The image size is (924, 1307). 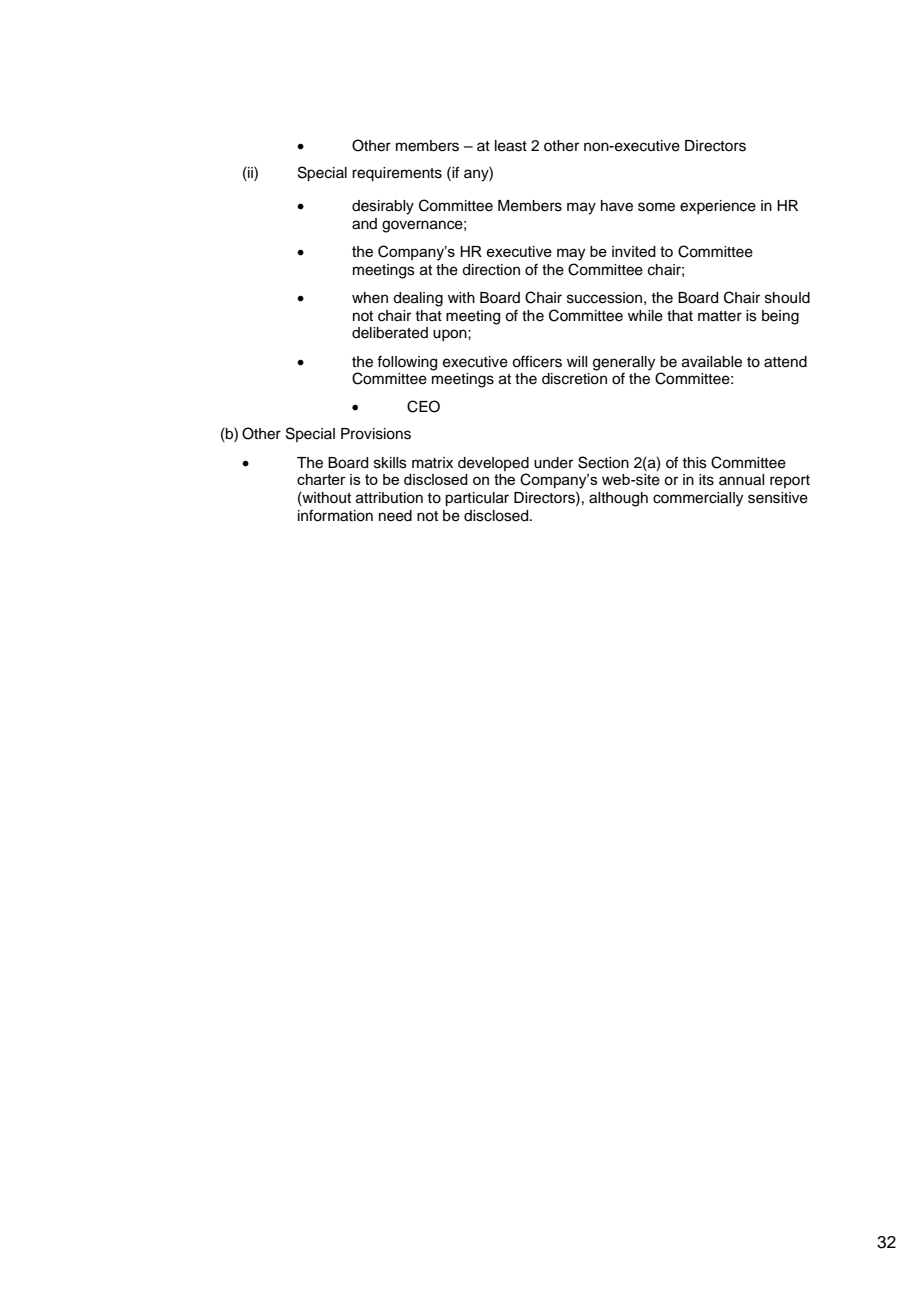 What do you see at coordinates (656, 207) in the image?
I see `some` at bounding box center [656, 207].
